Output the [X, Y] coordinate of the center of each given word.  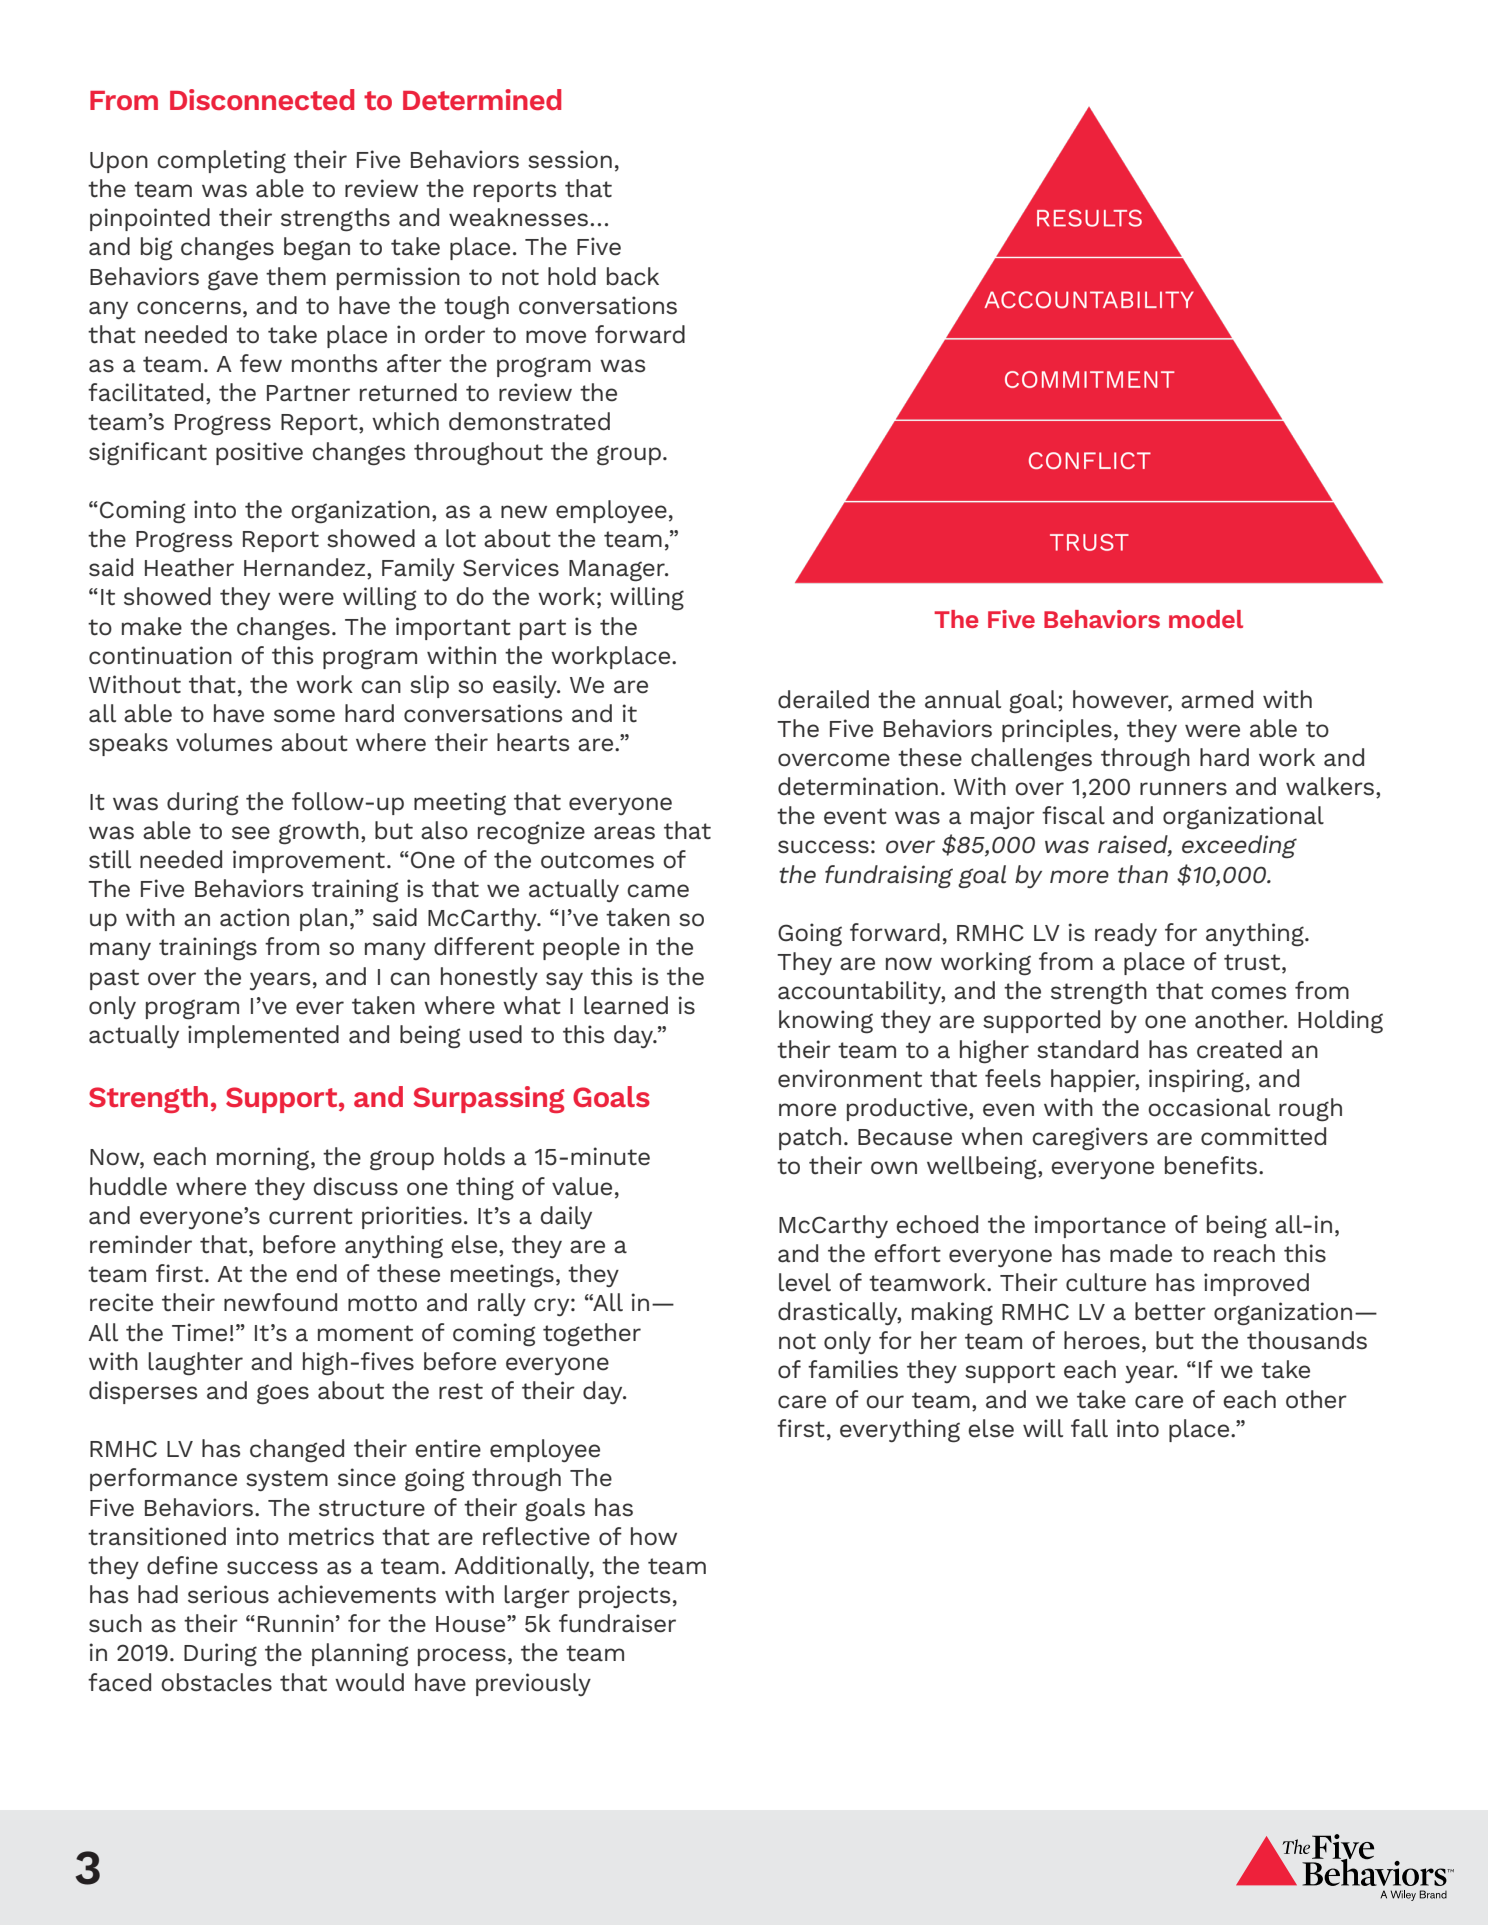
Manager [618, 571]
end [316, 1273]
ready [1126, 934]
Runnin [296, 1623]
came [658, 891]
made [1141, 1253]
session [570, 159]
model [1206, 619]
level [805, 1282]
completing [221, 162]
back [633, 276]
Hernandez [306, 568]
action [254, 917]
